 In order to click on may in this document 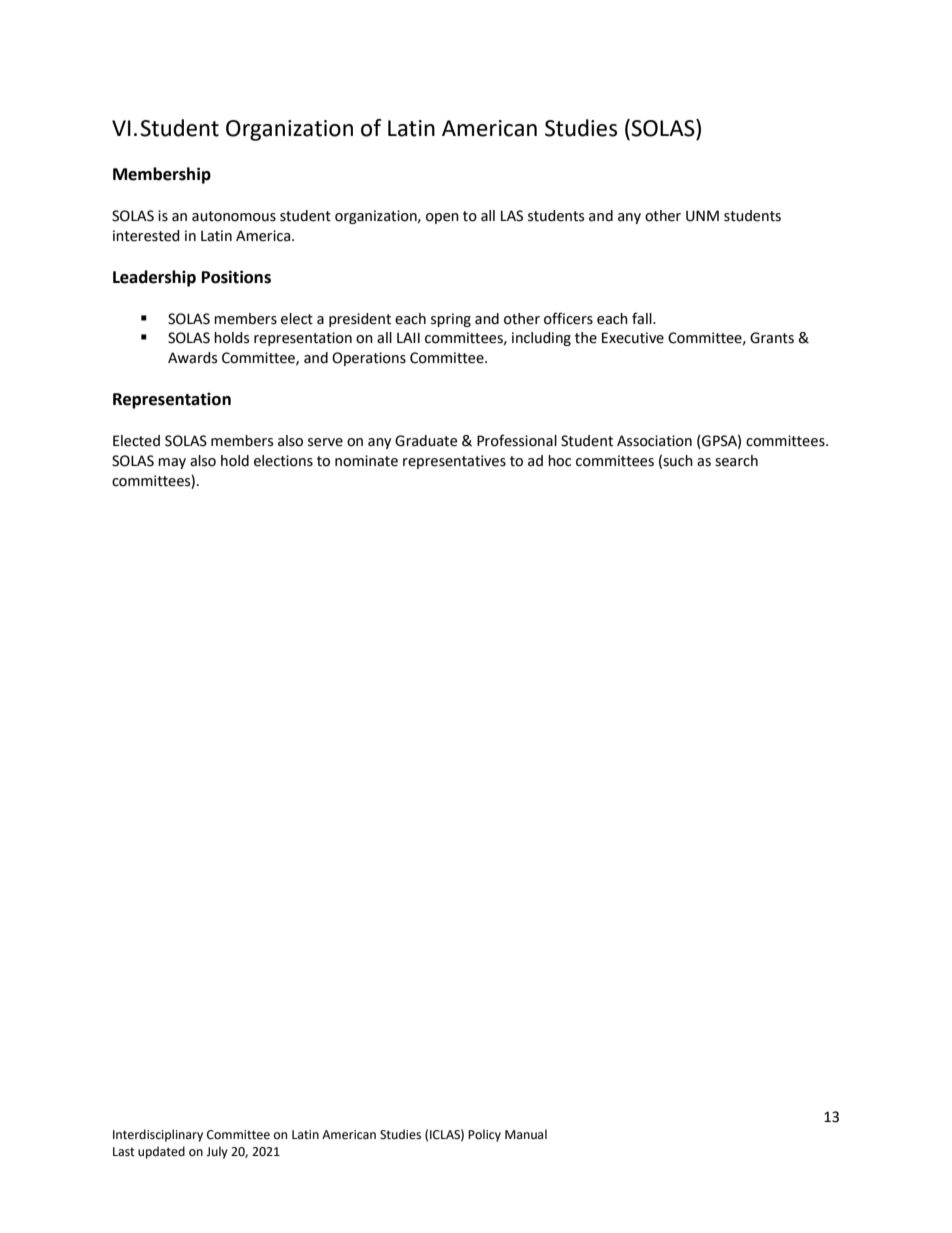, I will do `click(172, 463)`.
